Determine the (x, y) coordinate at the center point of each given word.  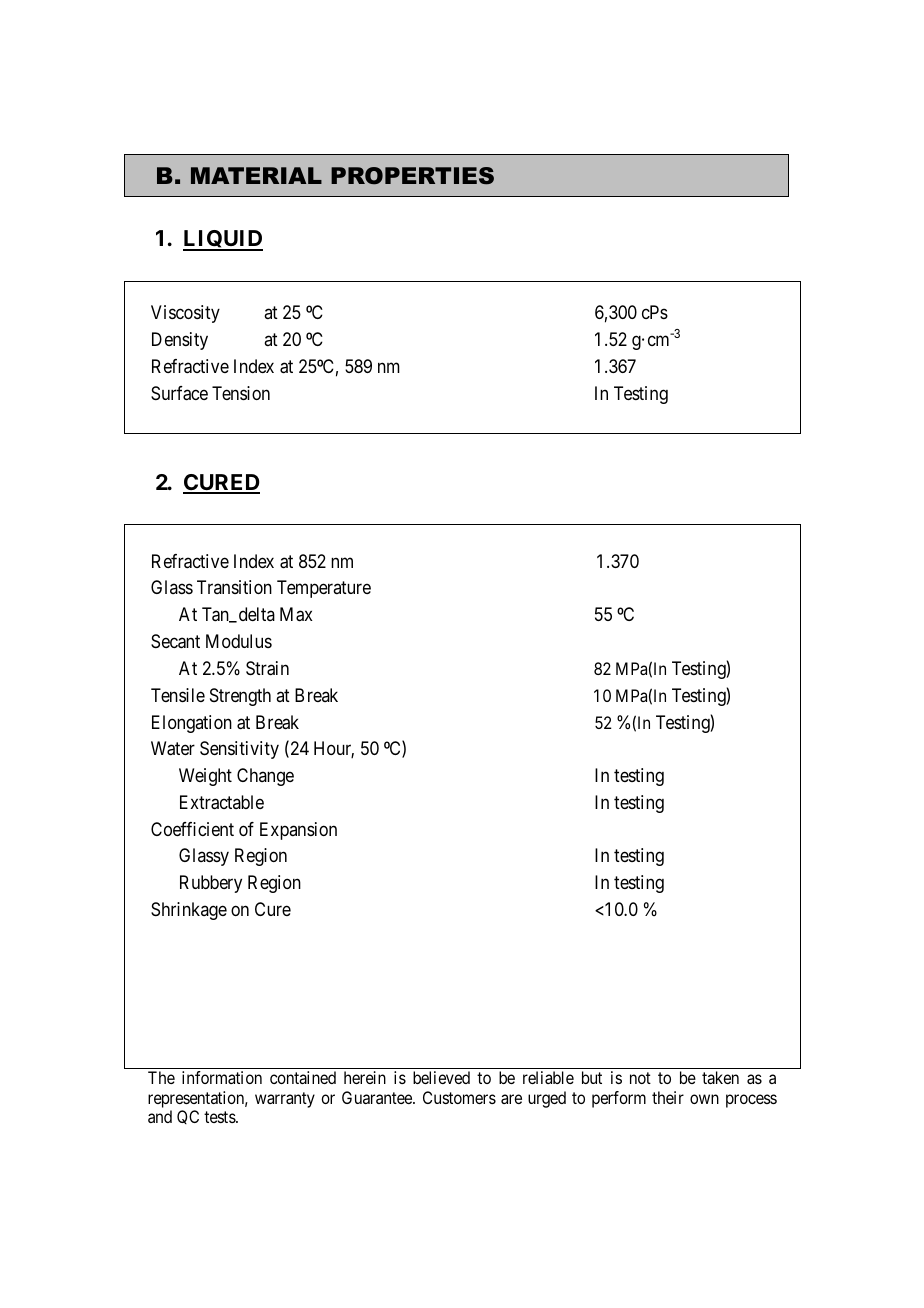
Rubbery (211, 884)
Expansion (298, 831)
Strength (240, 697)
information (222, 1077)
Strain (267, 668)
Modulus (239, 641)
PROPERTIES (412, 176)
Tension (241, 393)
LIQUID (223, 240)
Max (296, 614)
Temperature (324, 589)
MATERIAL (256, 175)
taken (720, 1077)
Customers (459, 1097)
